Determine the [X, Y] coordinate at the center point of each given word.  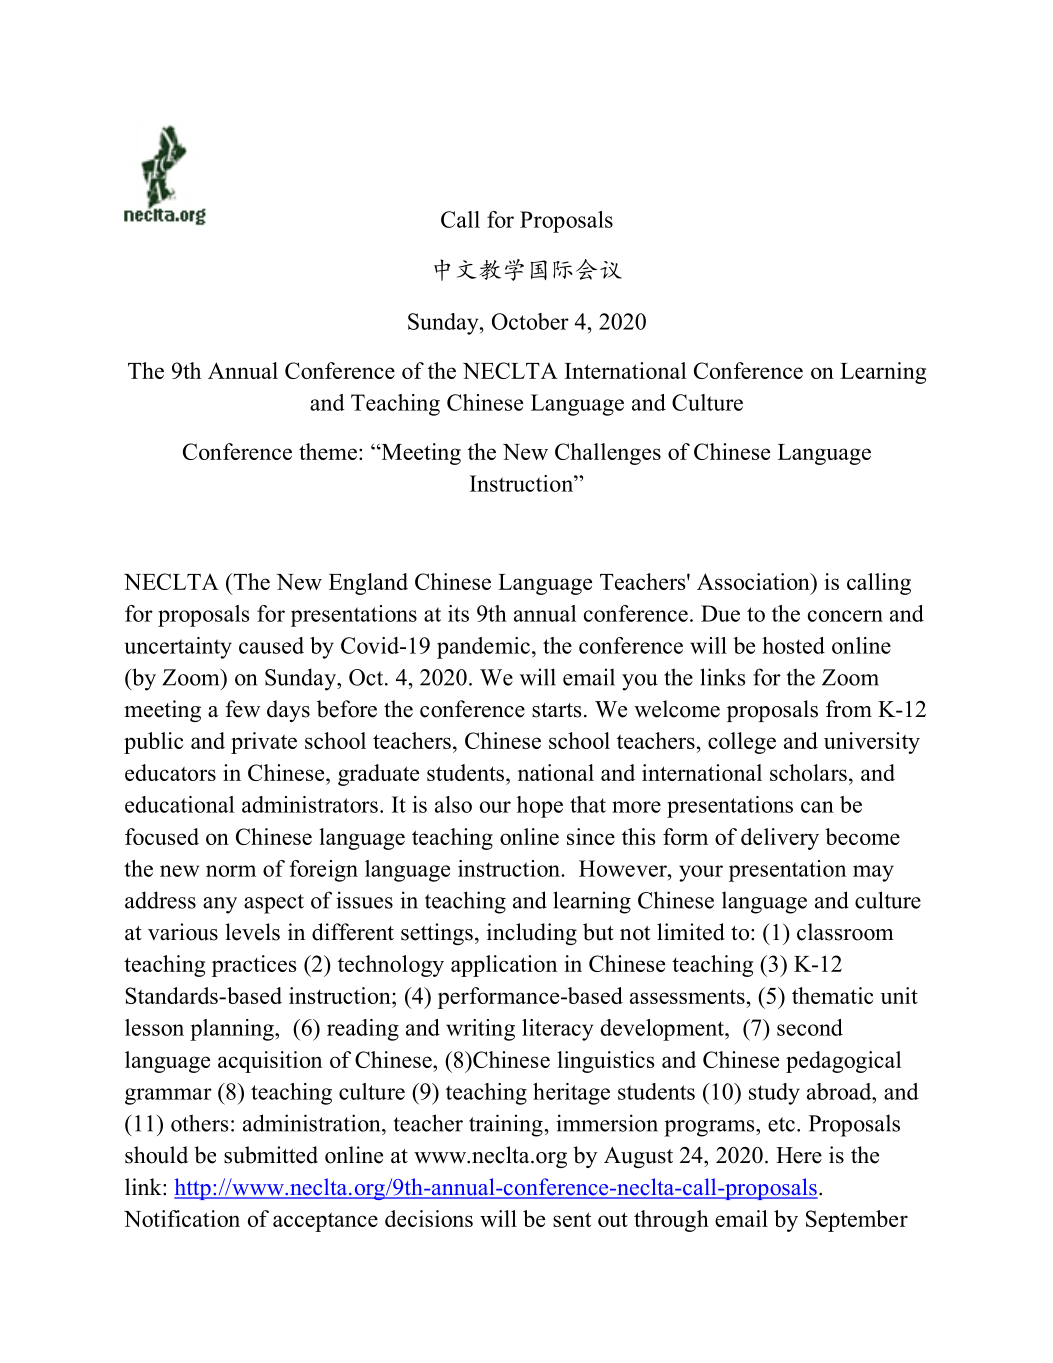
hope [540, 807]
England [368, 584]
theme [328, 451]
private [264, 743]
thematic [832, 995]
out [613, 1219]
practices [254, 966]
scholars [808, 772]
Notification [182, 1218]
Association [754, 581]
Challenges [608, 454]
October [530, 321]
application [504, 966]
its [458, 613]
